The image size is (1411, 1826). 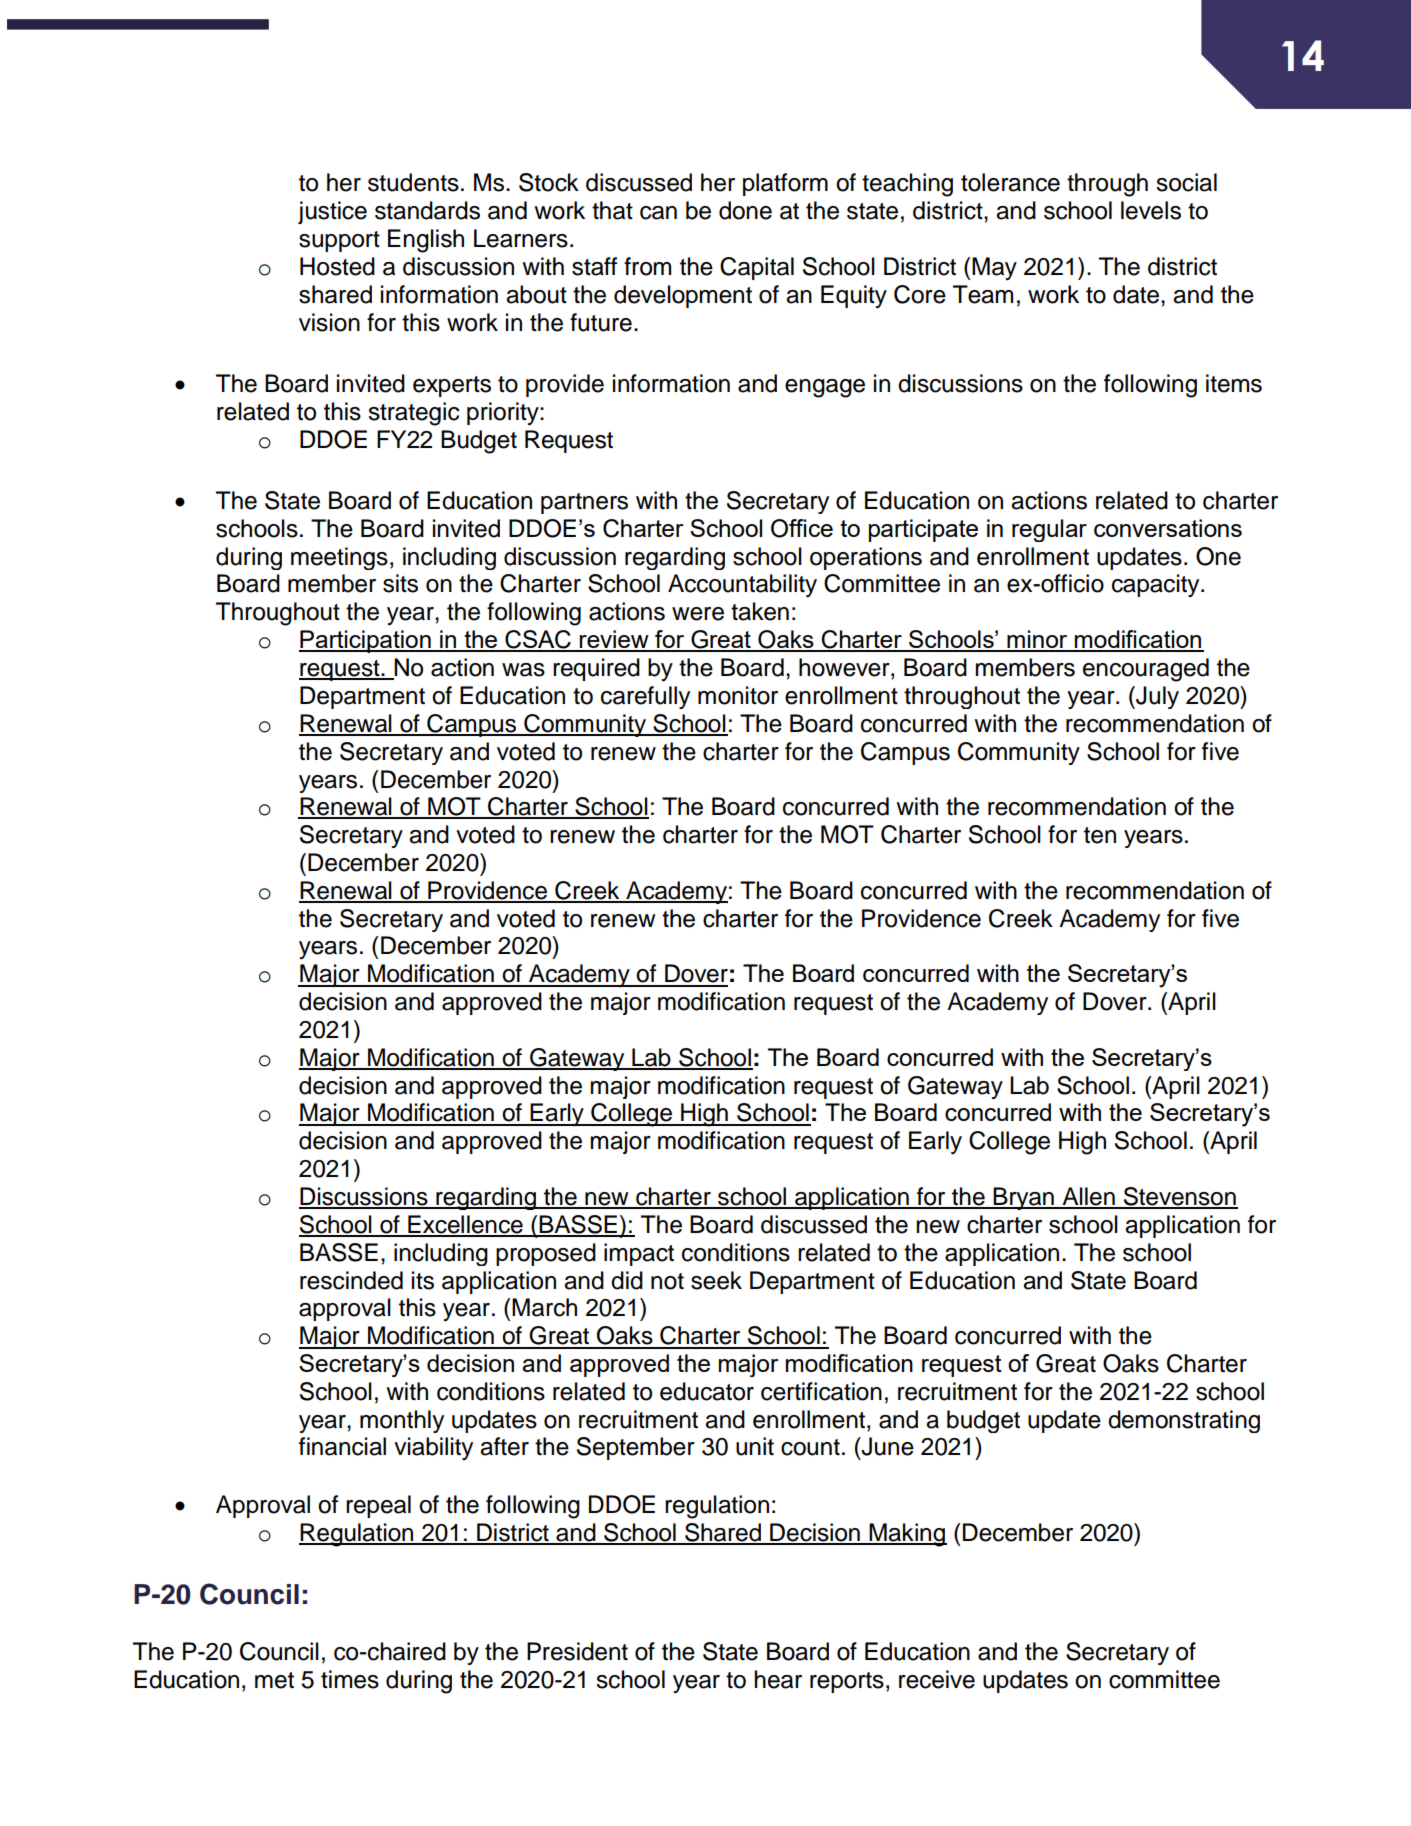 I want to click on English, so click(x=426, y=241).
